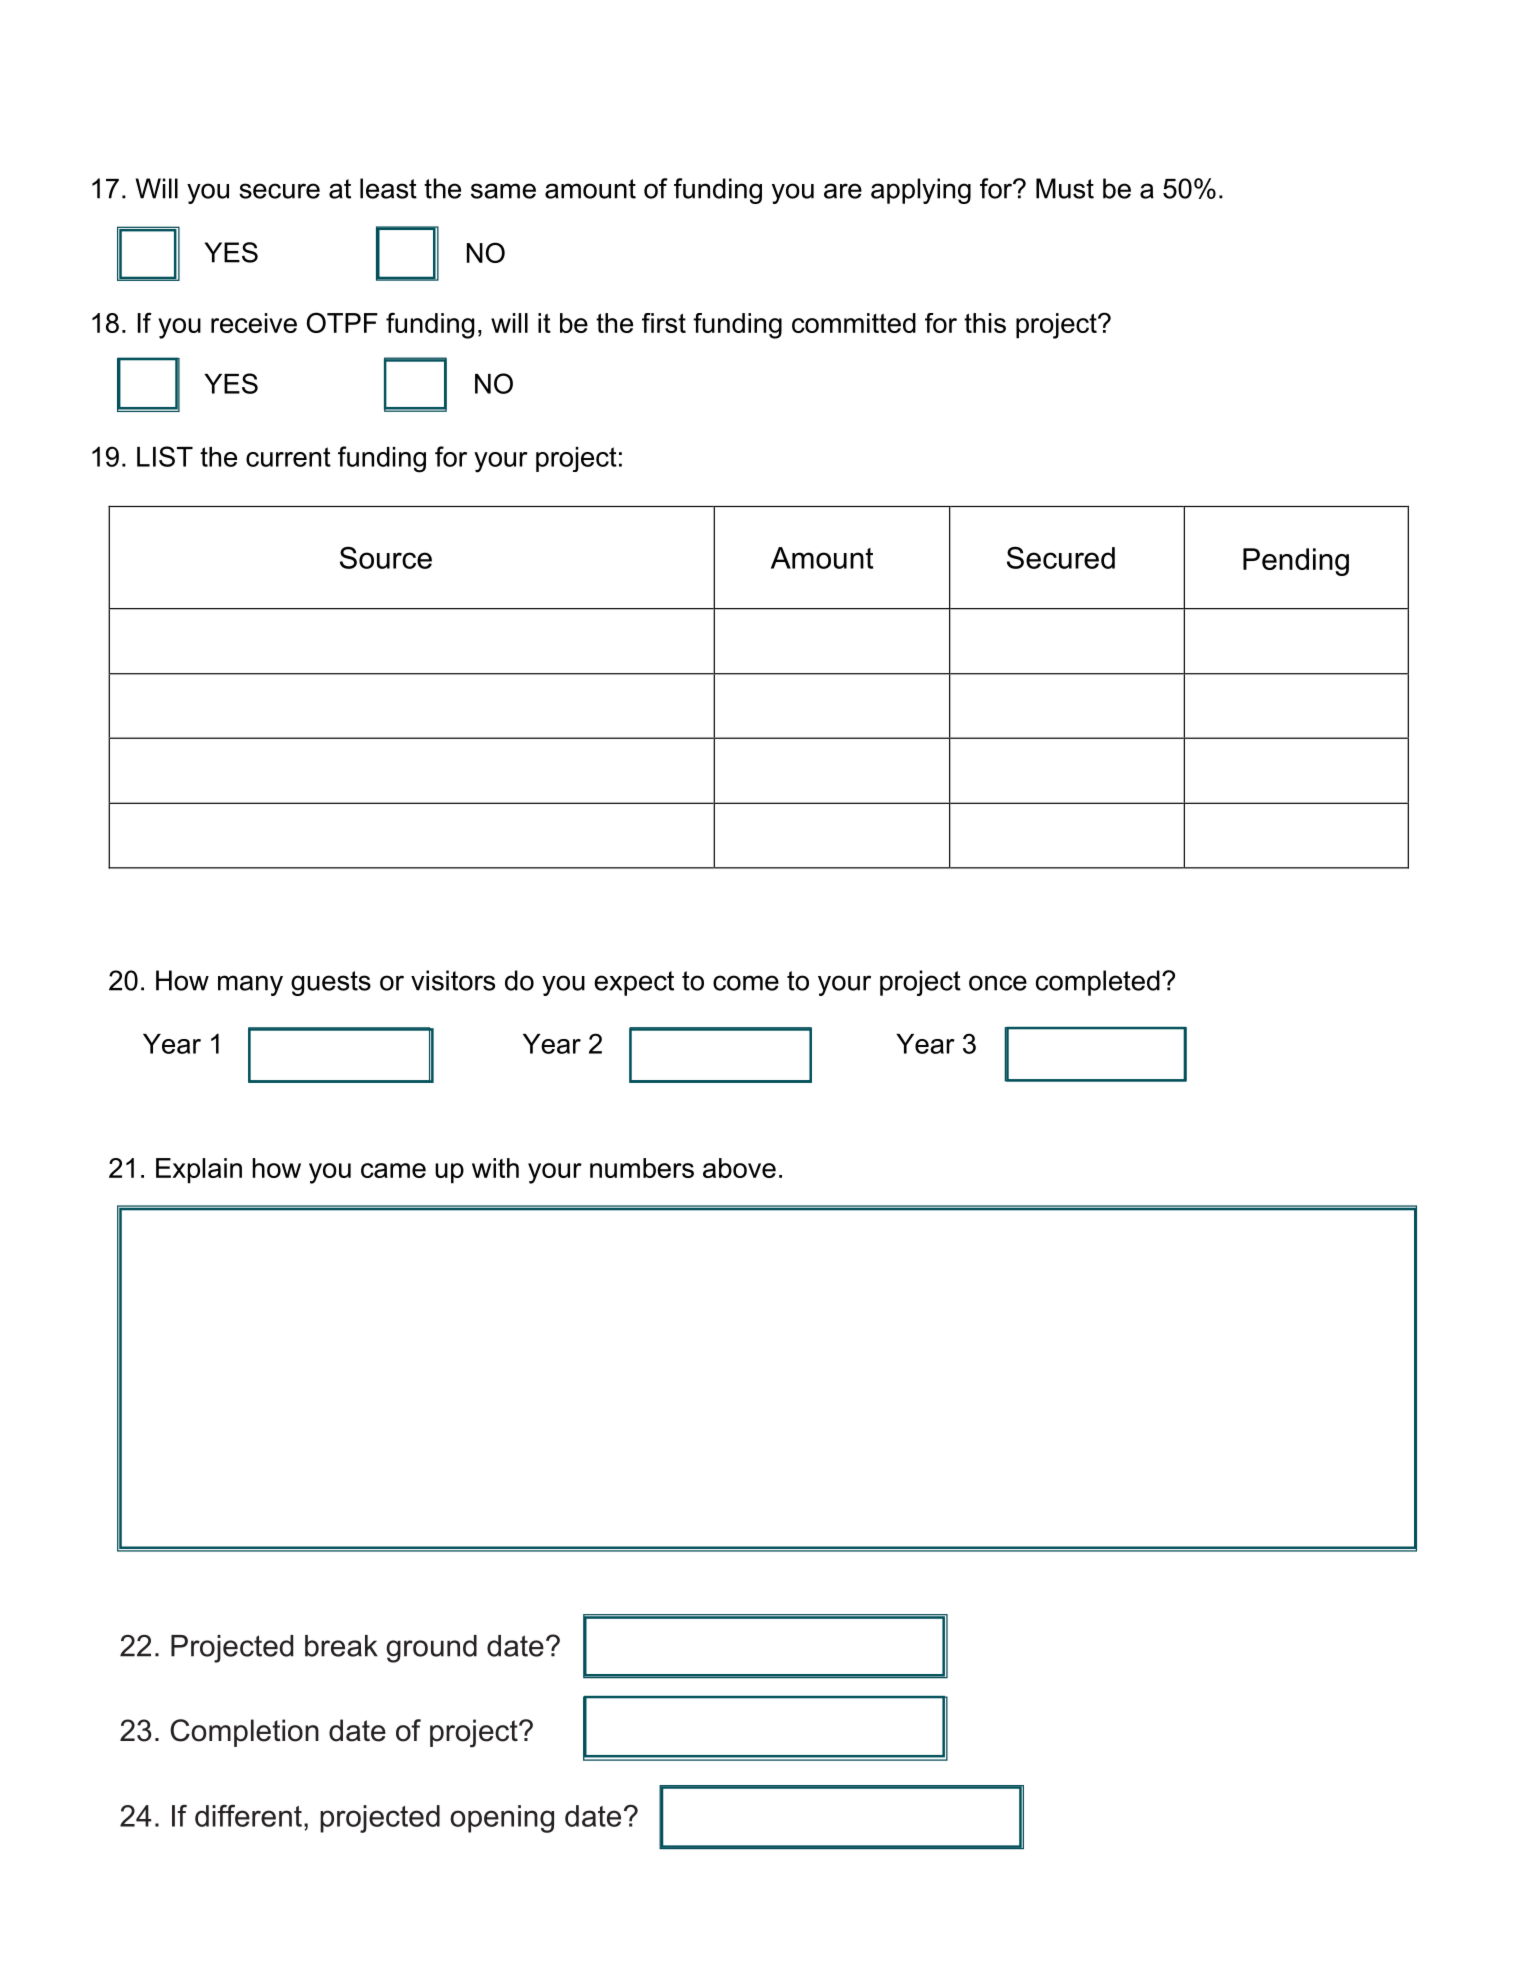  I want to click on completed, so click(1098, 983).
